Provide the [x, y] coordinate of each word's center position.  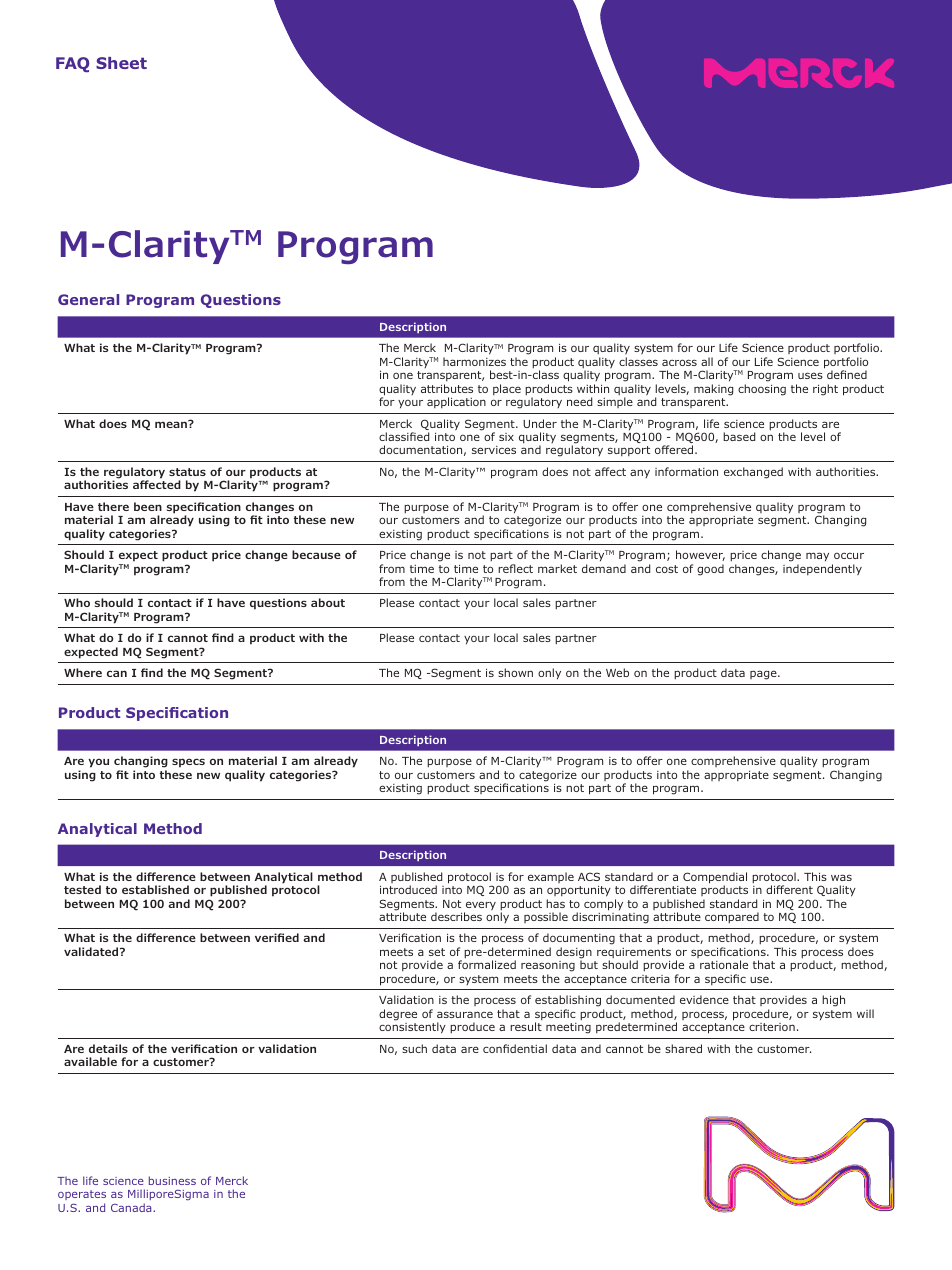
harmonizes [474, 361]
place [507, 389]
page [764, 675]
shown [515, 672]
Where [83, 672]
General [88, 299]
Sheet [121, 63]
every [480, 907]
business [172, 1180]
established [155, 889]
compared [732, 917]
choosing [762, 390]
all [707, 361]
